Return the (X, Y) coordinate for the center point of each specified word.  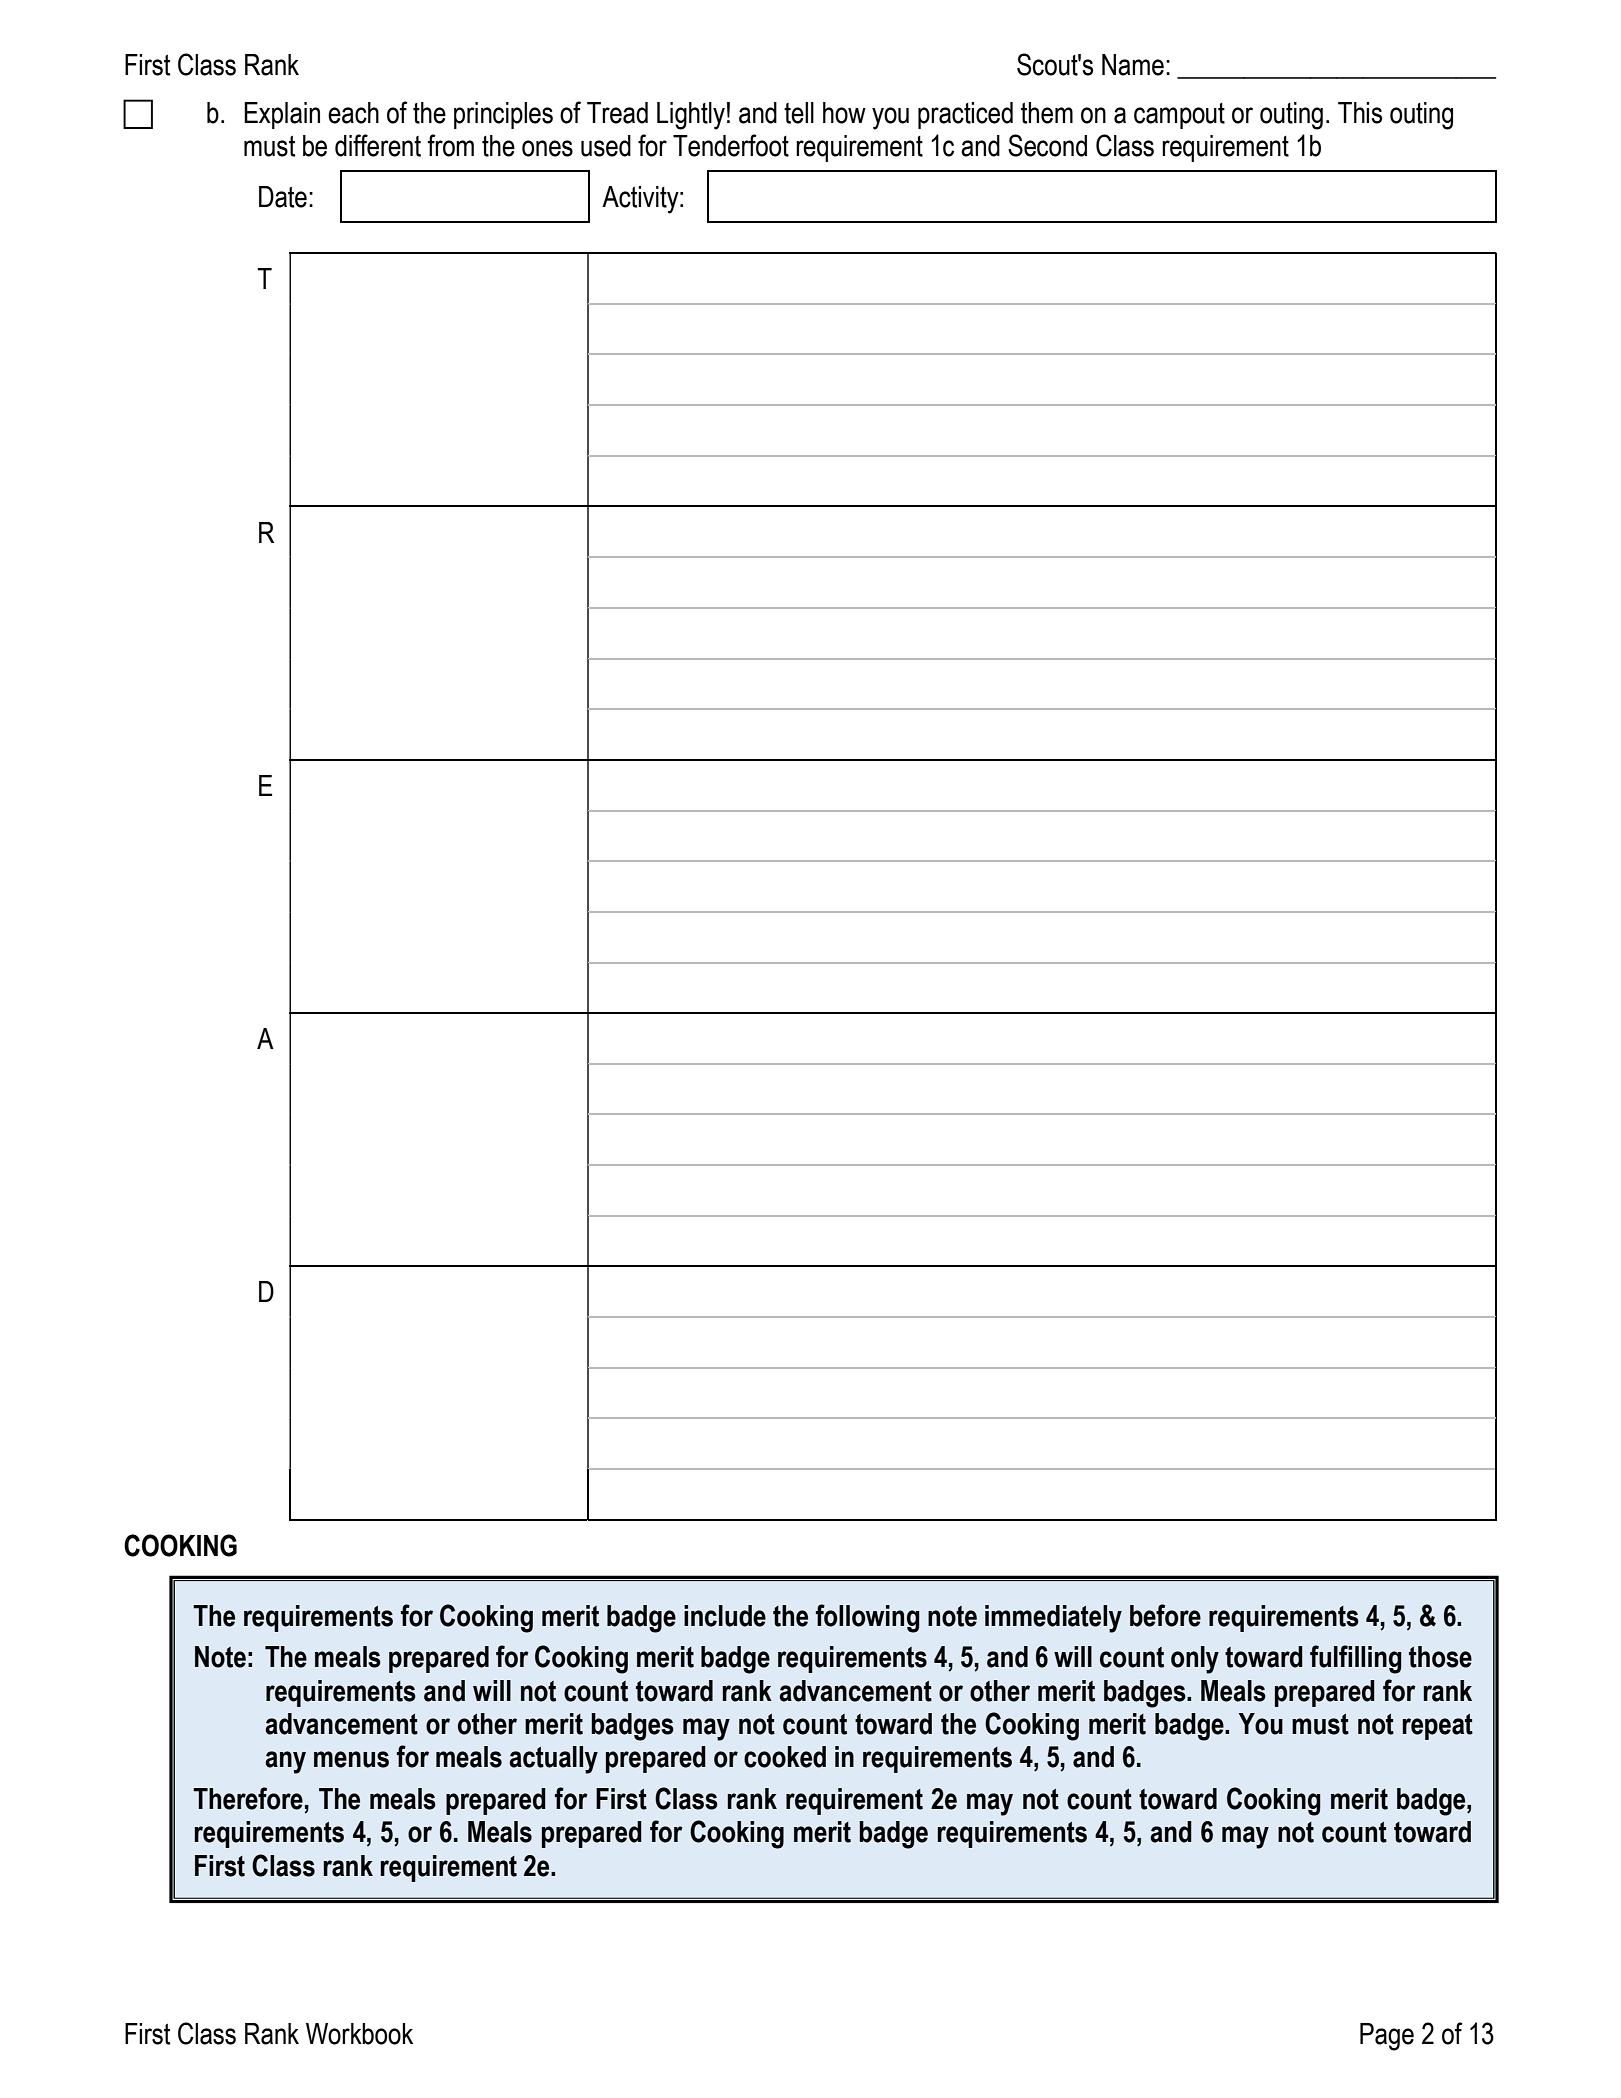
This (1360, 113)
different (378, 145)
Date (283, 197)
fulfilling (1356, 1659)
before (1165, 1615)
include (725, 1616)
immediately (1053, 1619)
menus (351, 1759)
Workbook (359, 2034)
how (844, 113)
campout (1179, 116)
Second (1047, 145)
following (868, 1618)
